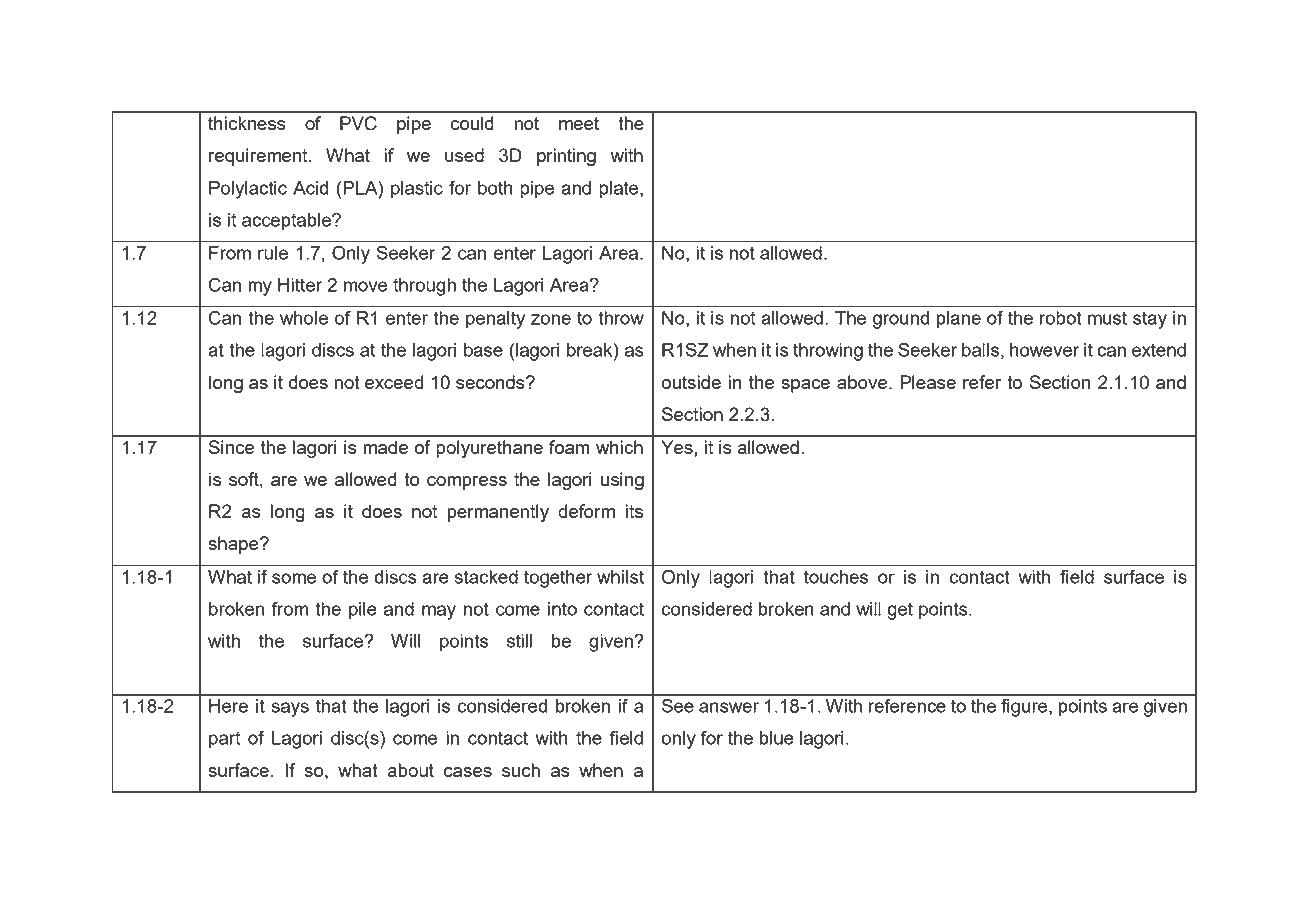  Describe the element at coordinates (304, 318) in the screenshot. I see `whole` at that location.
